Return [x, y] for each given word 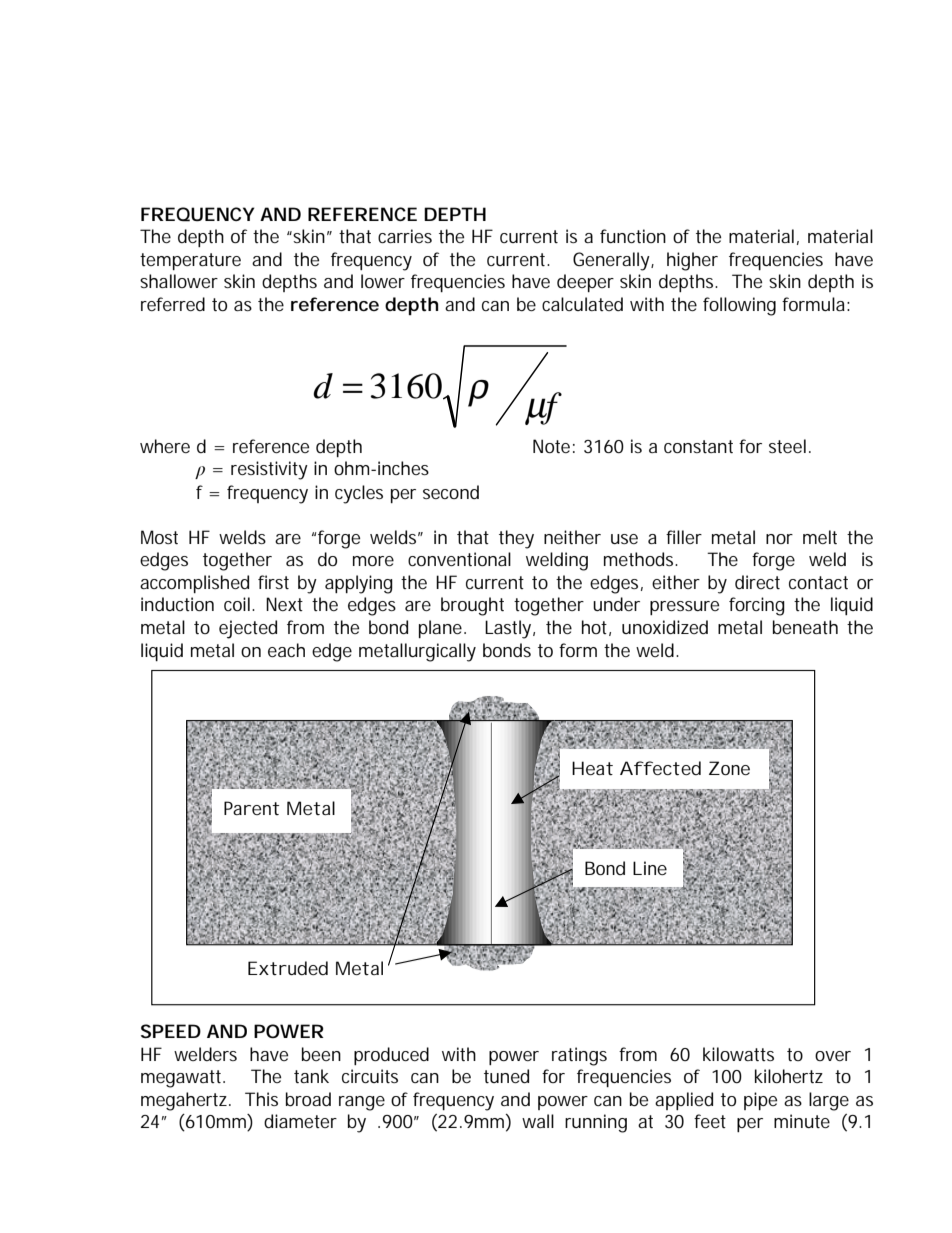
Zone [729, 768]
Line [650, 868]
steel [787, 446]
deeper [585, 283]
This [261, 1099]
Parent [251, 808]
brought [472, 606]
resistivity [269, 470]
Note [551, 446]
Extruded [288, 968]
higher [692, 261]
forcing [757, 606]
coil [237, 604]
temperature [190, 261]
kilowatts [738, 1054]
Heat [592, 768]
